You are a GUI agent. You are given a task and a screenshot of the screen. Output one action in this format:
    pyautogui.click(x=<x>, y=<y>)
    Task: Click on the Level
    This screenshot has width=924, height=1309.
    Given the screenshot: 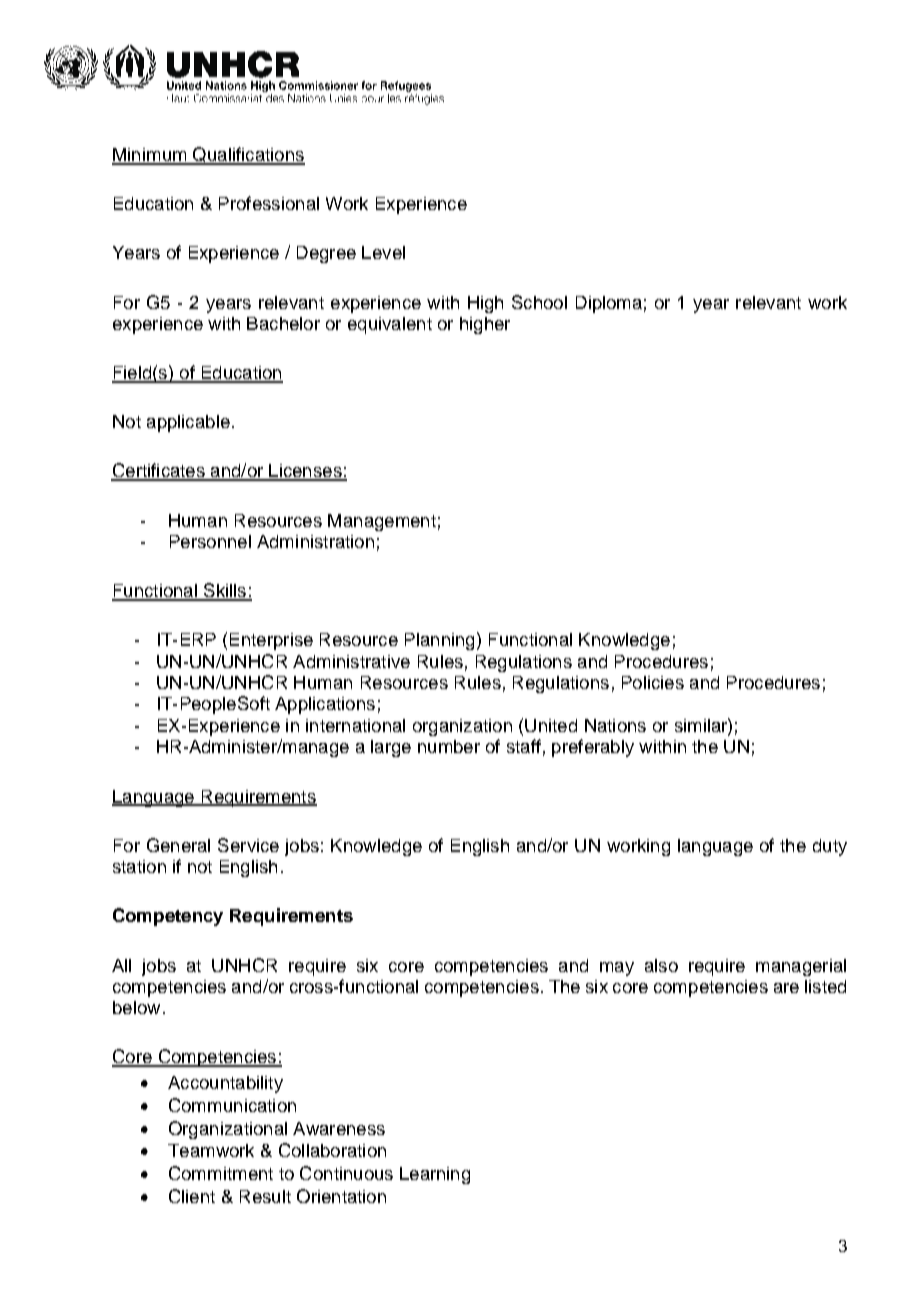 What is the action you would take?
    pyautogui.click(x=383, y=252)
